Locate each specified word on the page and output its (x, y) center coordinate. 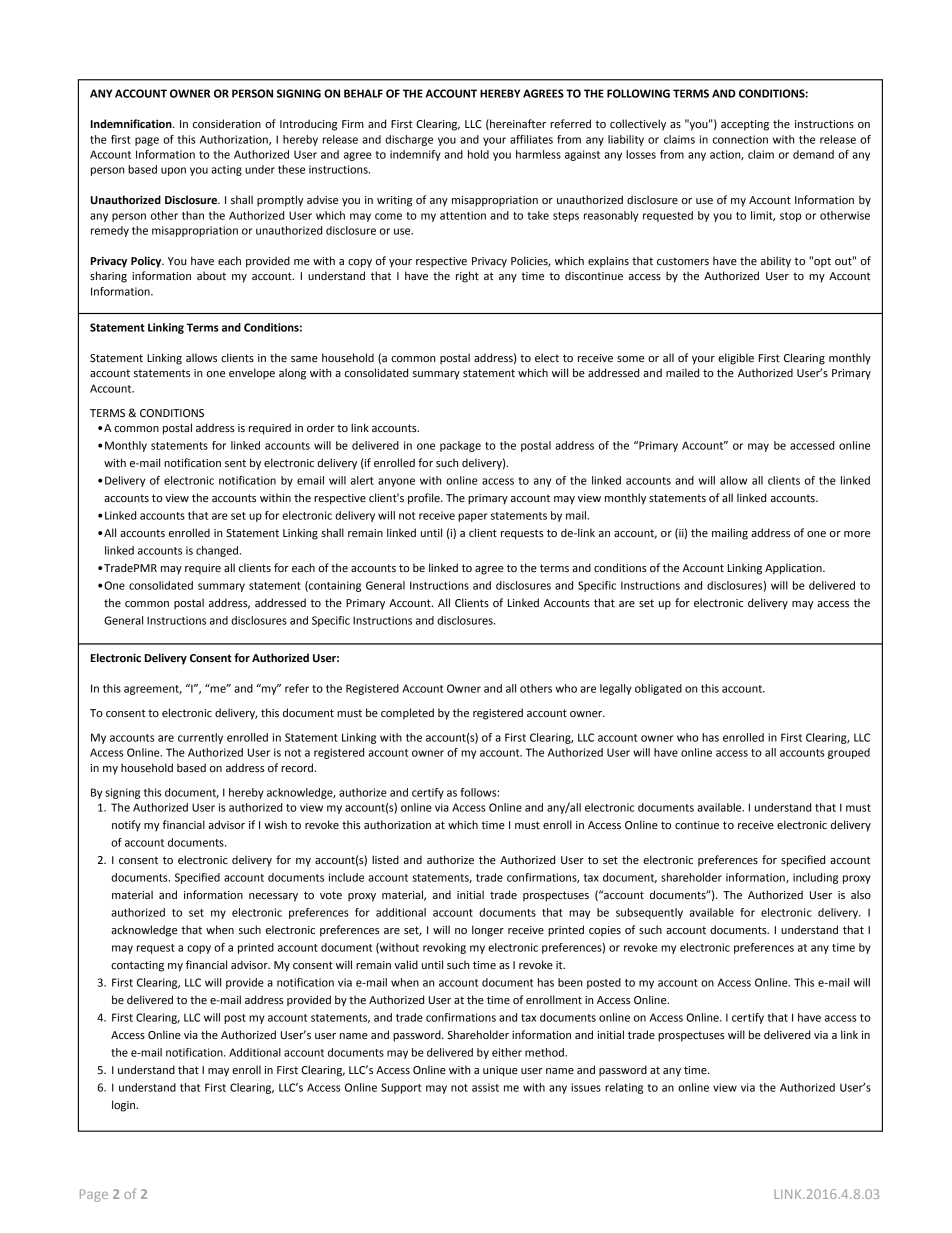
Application (794, 569)
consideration (227, 123)
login (125, 1106)
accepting (745, 125)
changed (218, 551)
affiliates (531, 139)
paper (473, 517)
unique (500, 1071)
